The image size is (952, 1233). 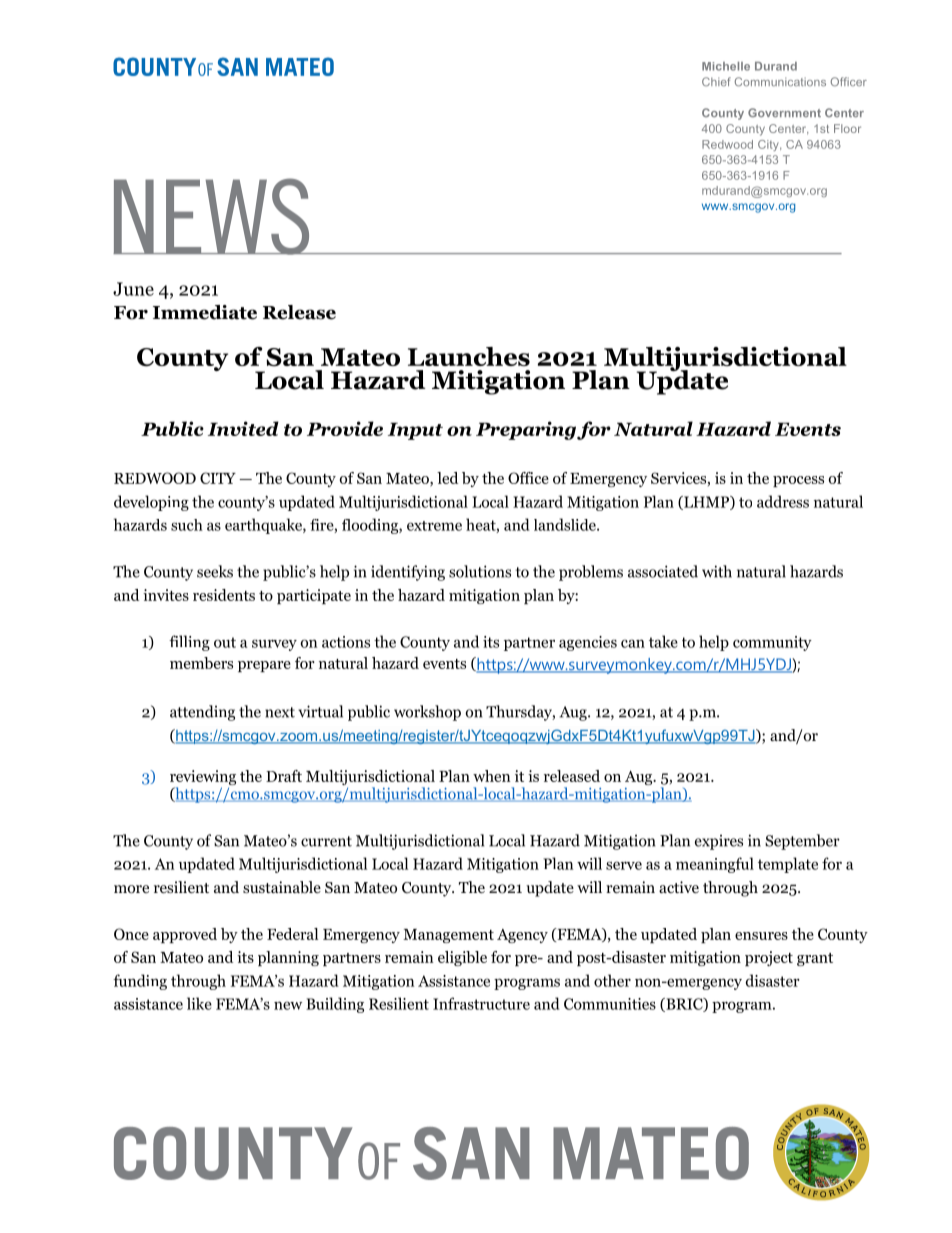 What do you see at coordinates (769, 958) in the screenshot?
I see `project` at bounding box center [769, 958].
